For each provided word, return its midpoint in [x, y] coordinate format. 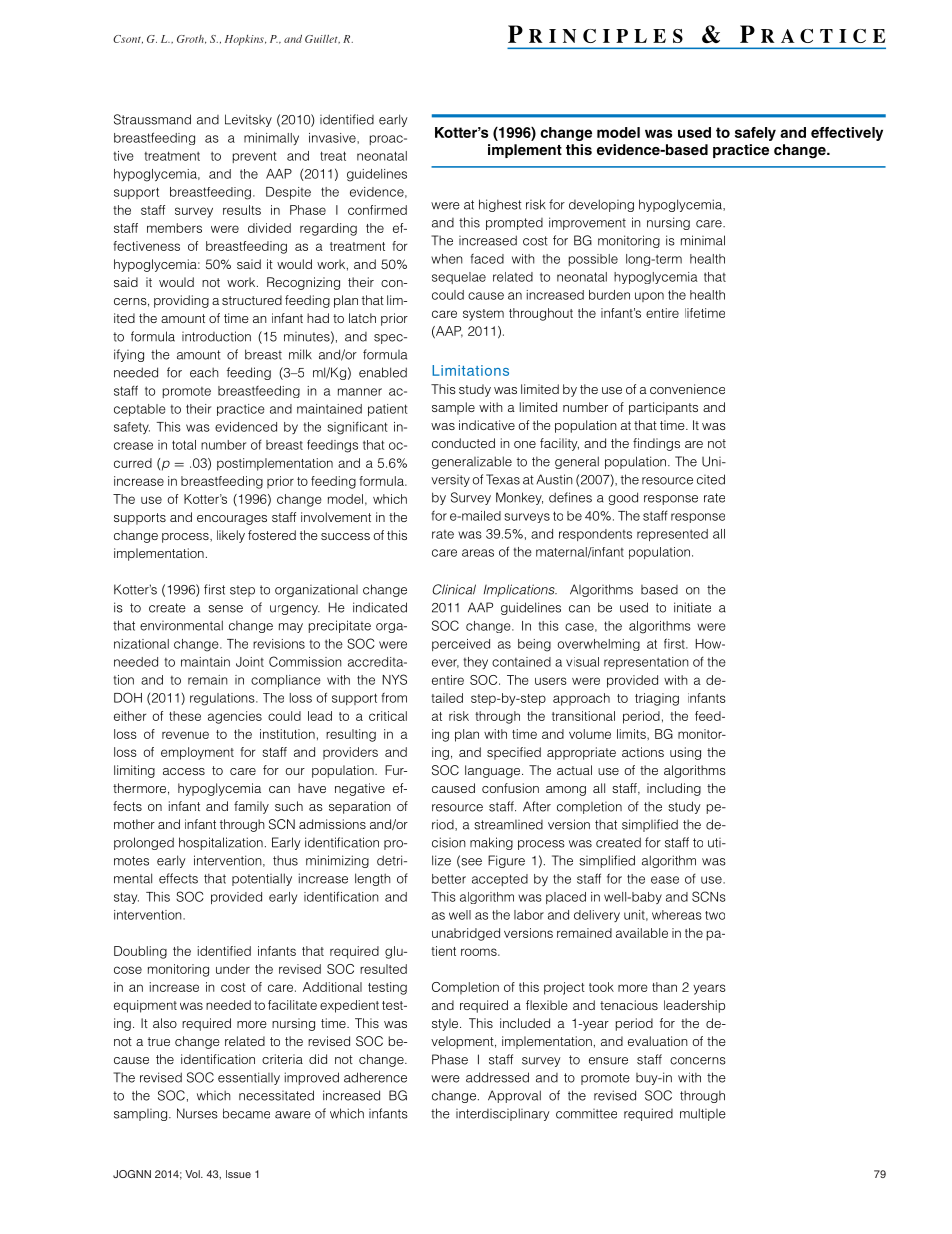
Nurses [197, 1113]
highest [500, 205]
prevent [255, 157]
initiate [692, 607]
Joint [250, 662]
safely [755, 134]
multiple [703, 1114]
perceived [461, 645]
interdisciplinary [503, 1114]
